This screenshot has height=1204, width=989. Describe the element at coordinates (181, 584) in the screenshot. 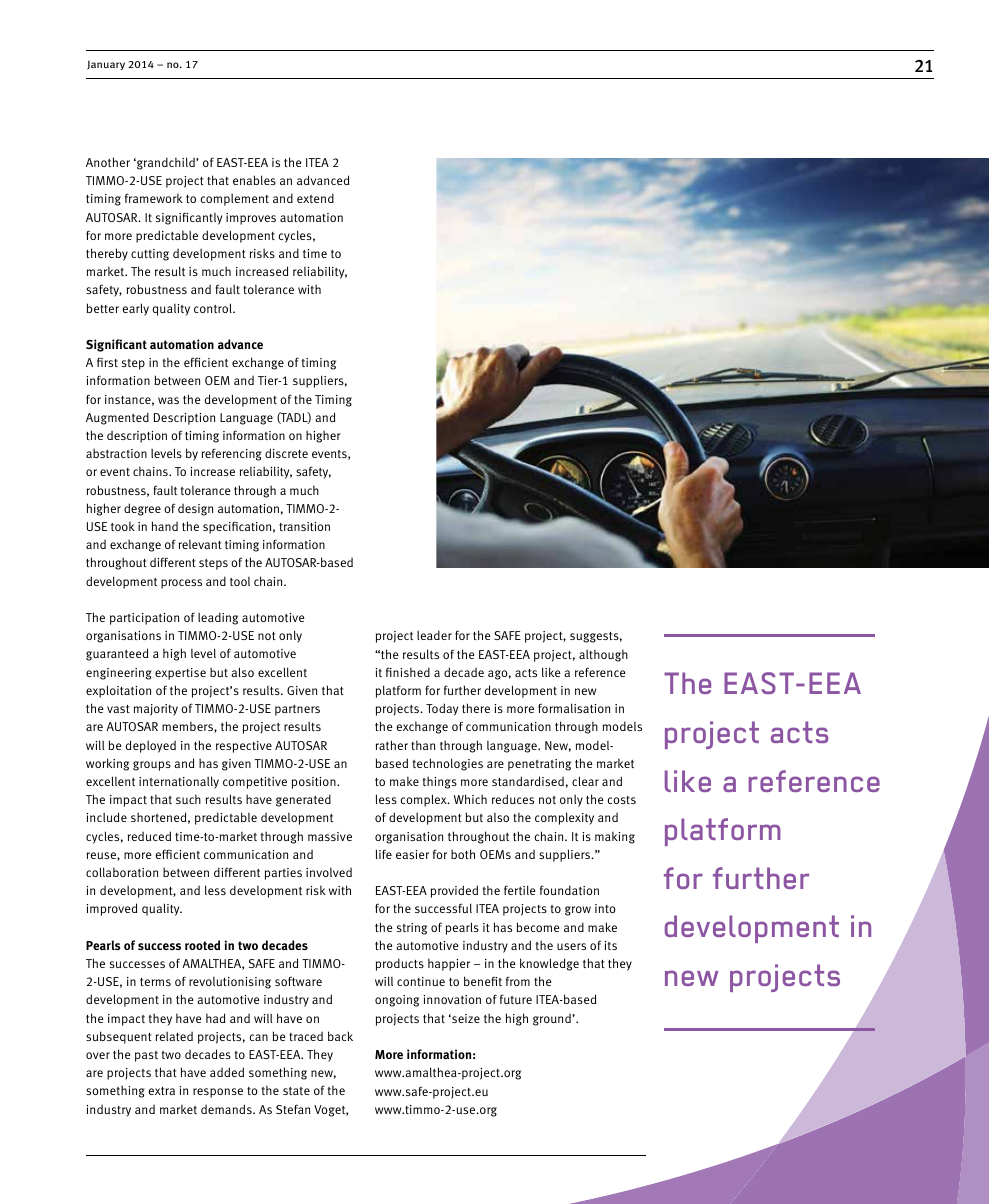

I see `process` at that location.
